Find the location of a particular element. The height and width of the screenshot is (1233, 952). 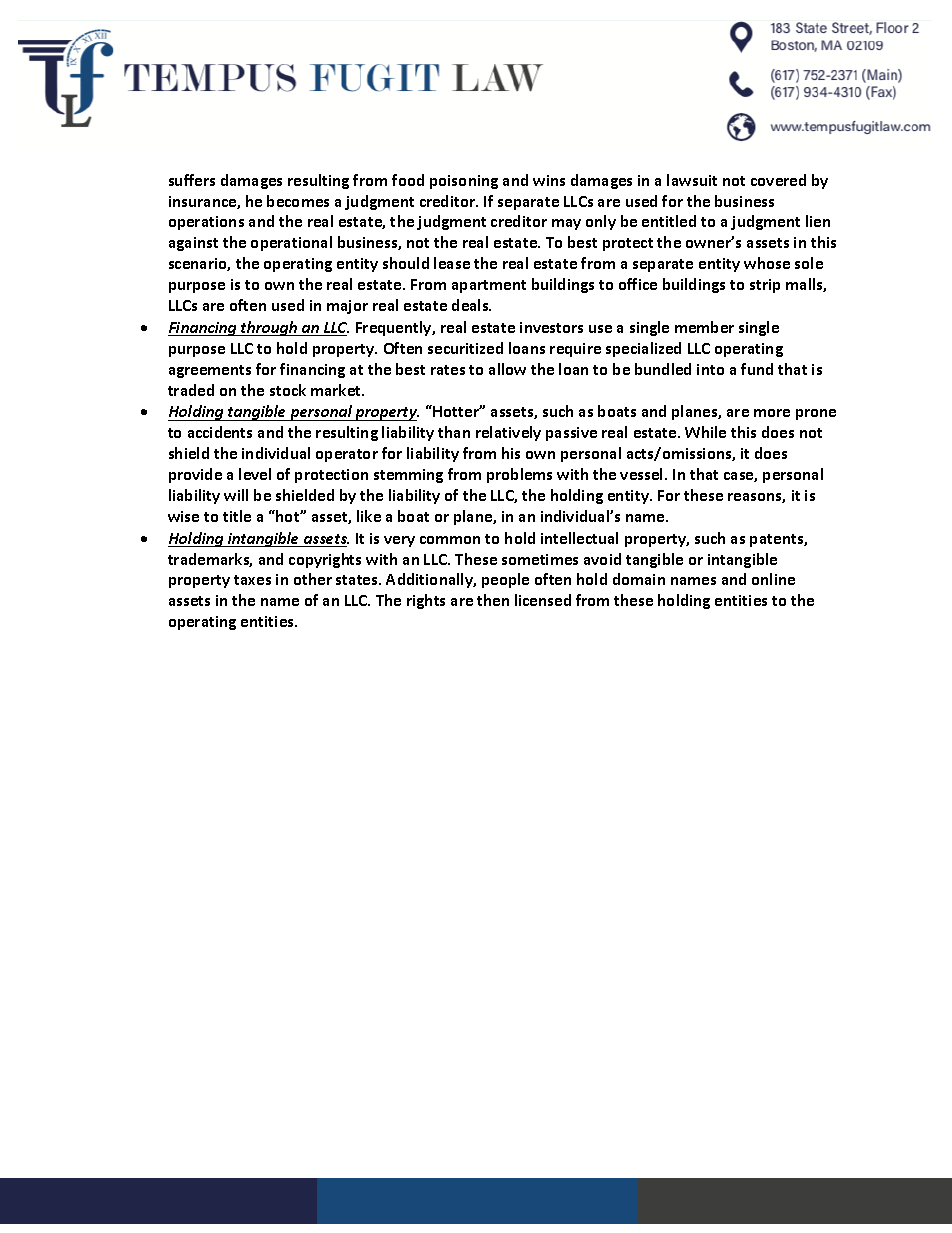

taxes is located at coordinates (252, 580).
